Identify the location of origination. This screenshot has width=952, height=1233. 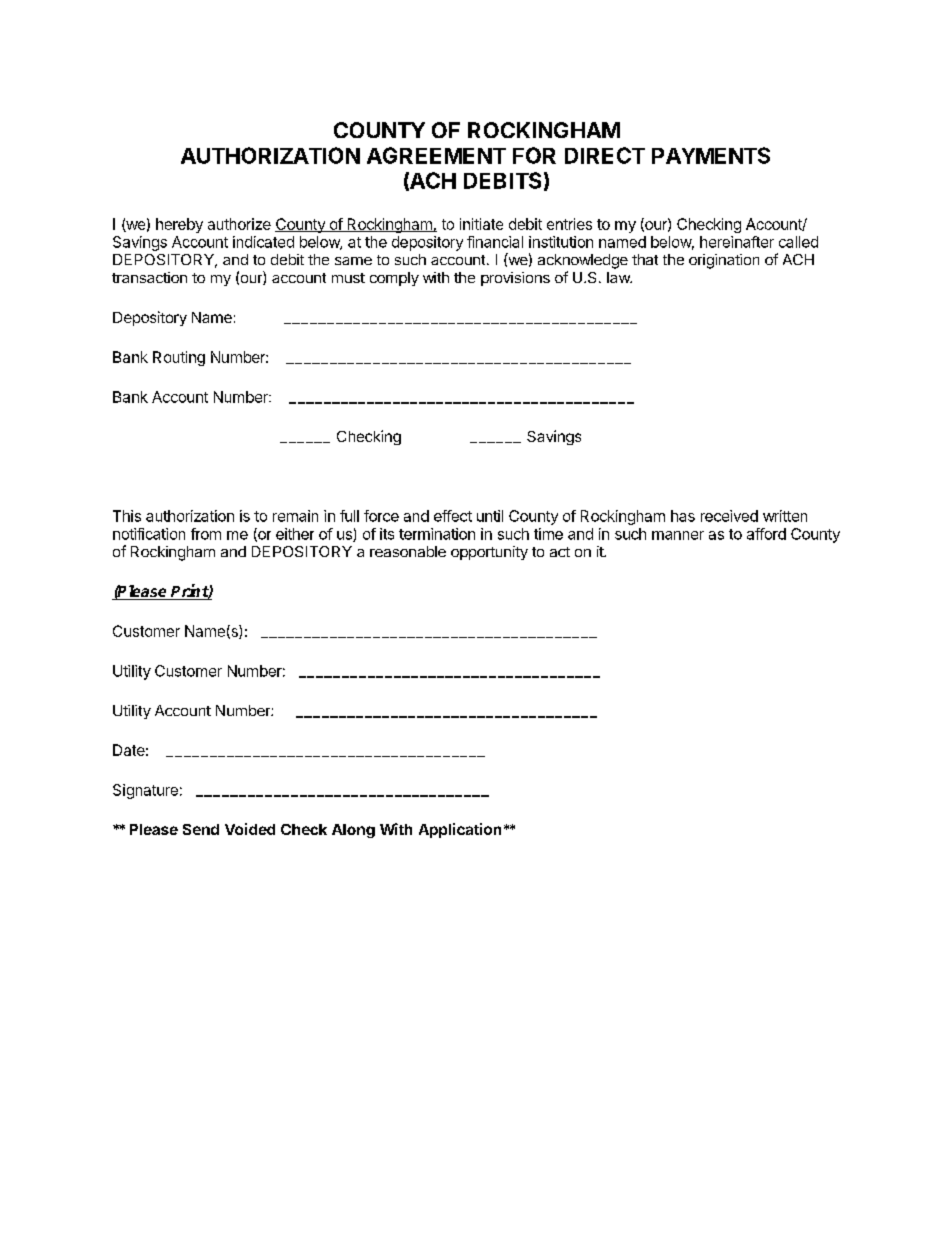
(724, 261).
